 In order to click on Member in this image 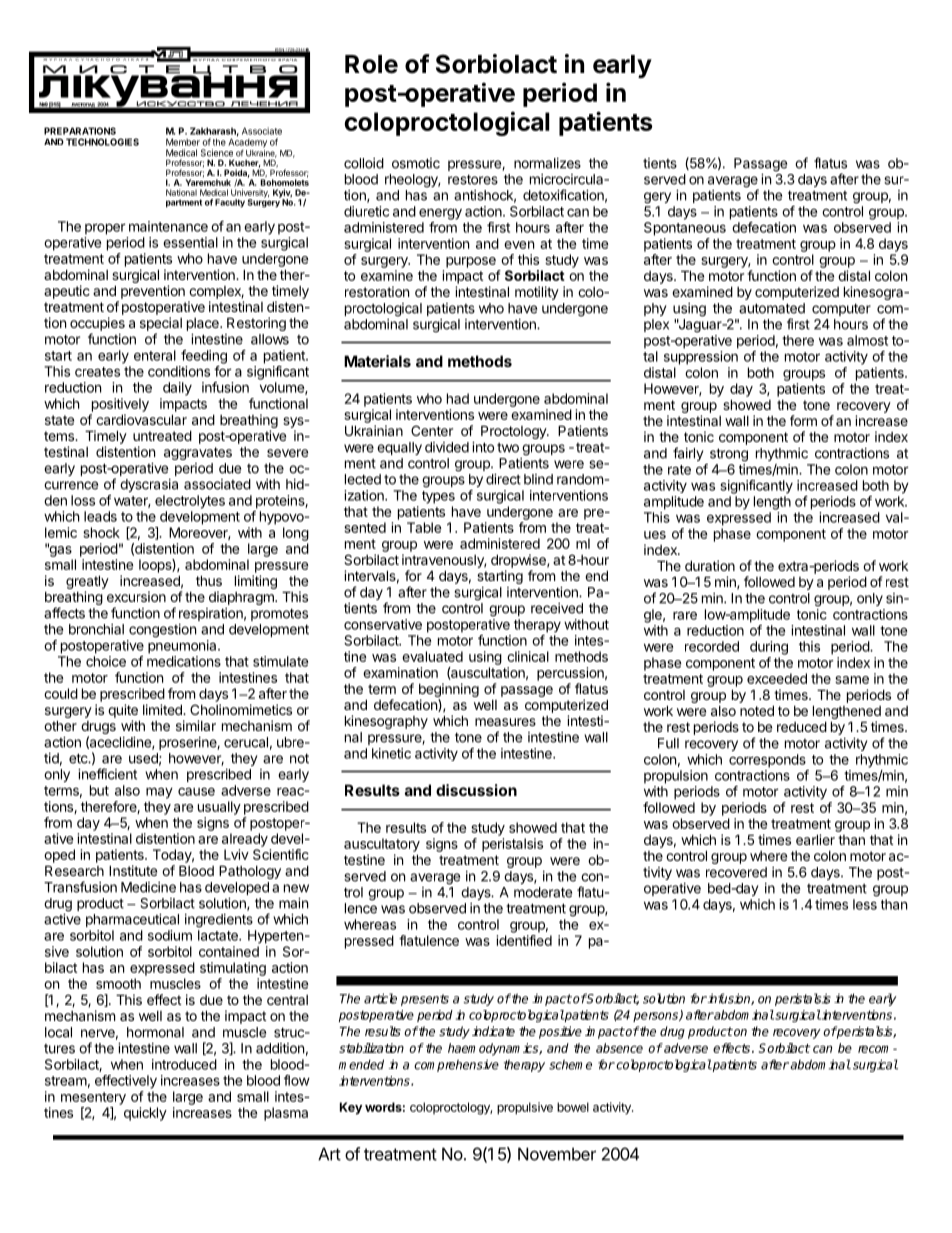, I will do `click(183, 142)`.
